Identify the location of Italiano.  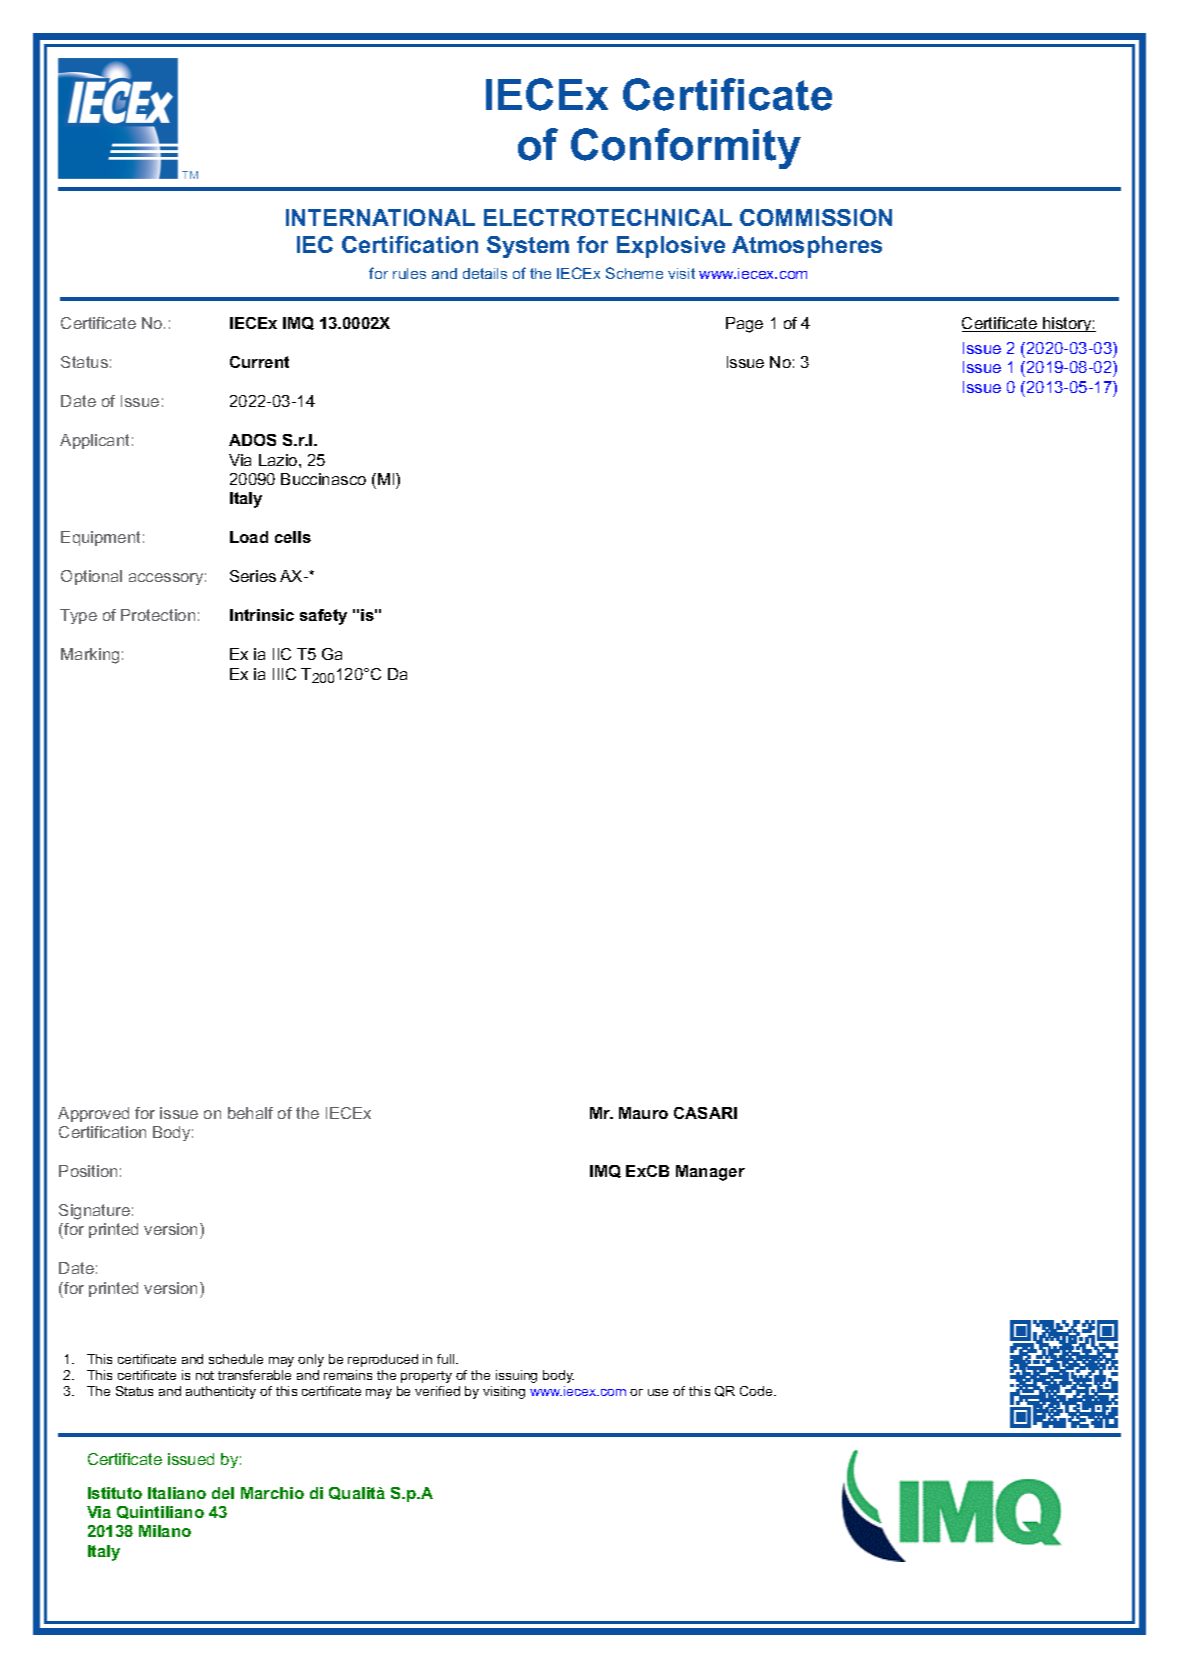
(177, 1493).
